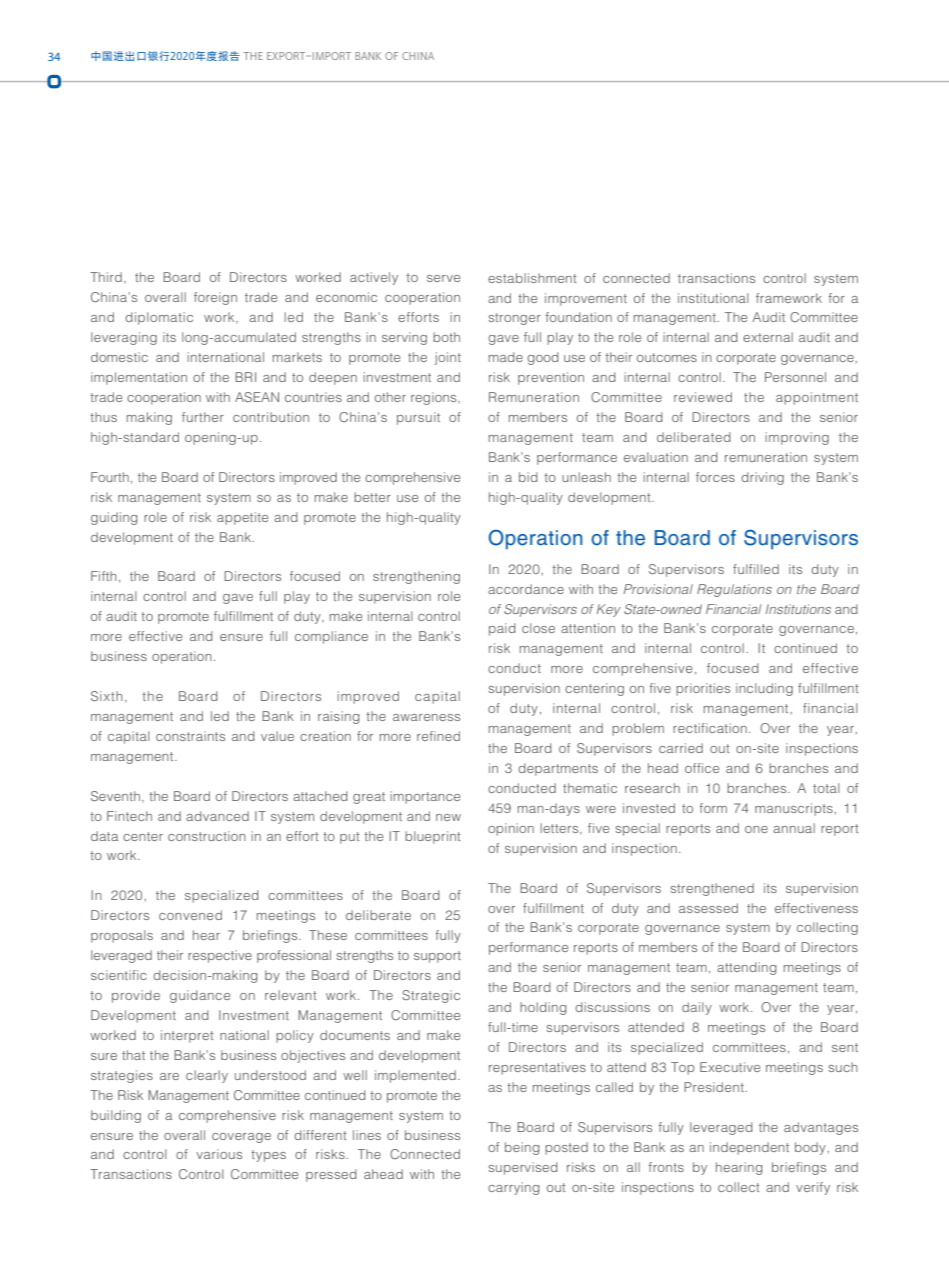 This document has width=949, height=1288. What do you see at coordinates (242, 518) in the document?
I see `appetite` at bounding box center [242, 518].
